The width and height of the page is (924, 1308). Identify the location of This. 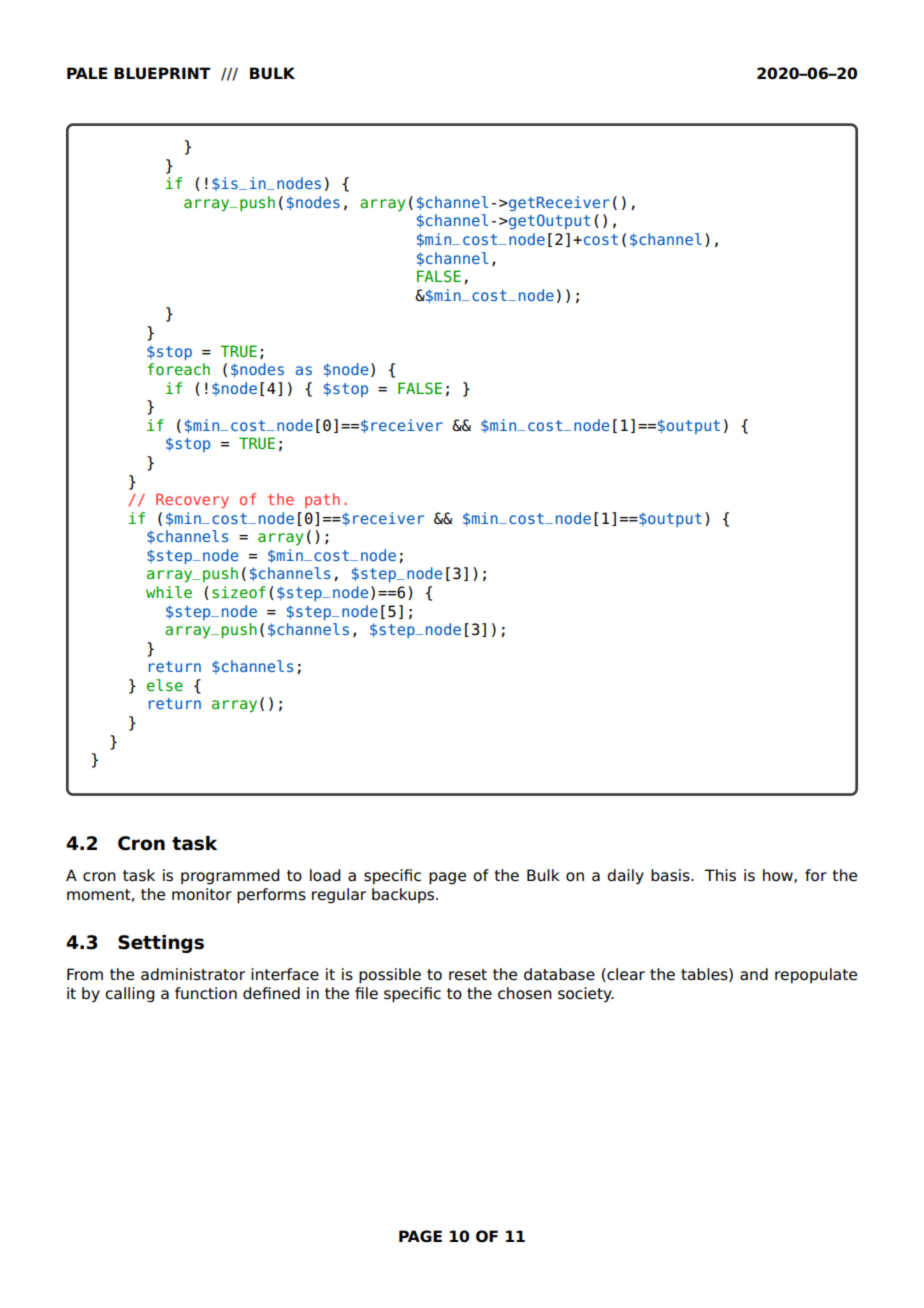
(720, 875).
